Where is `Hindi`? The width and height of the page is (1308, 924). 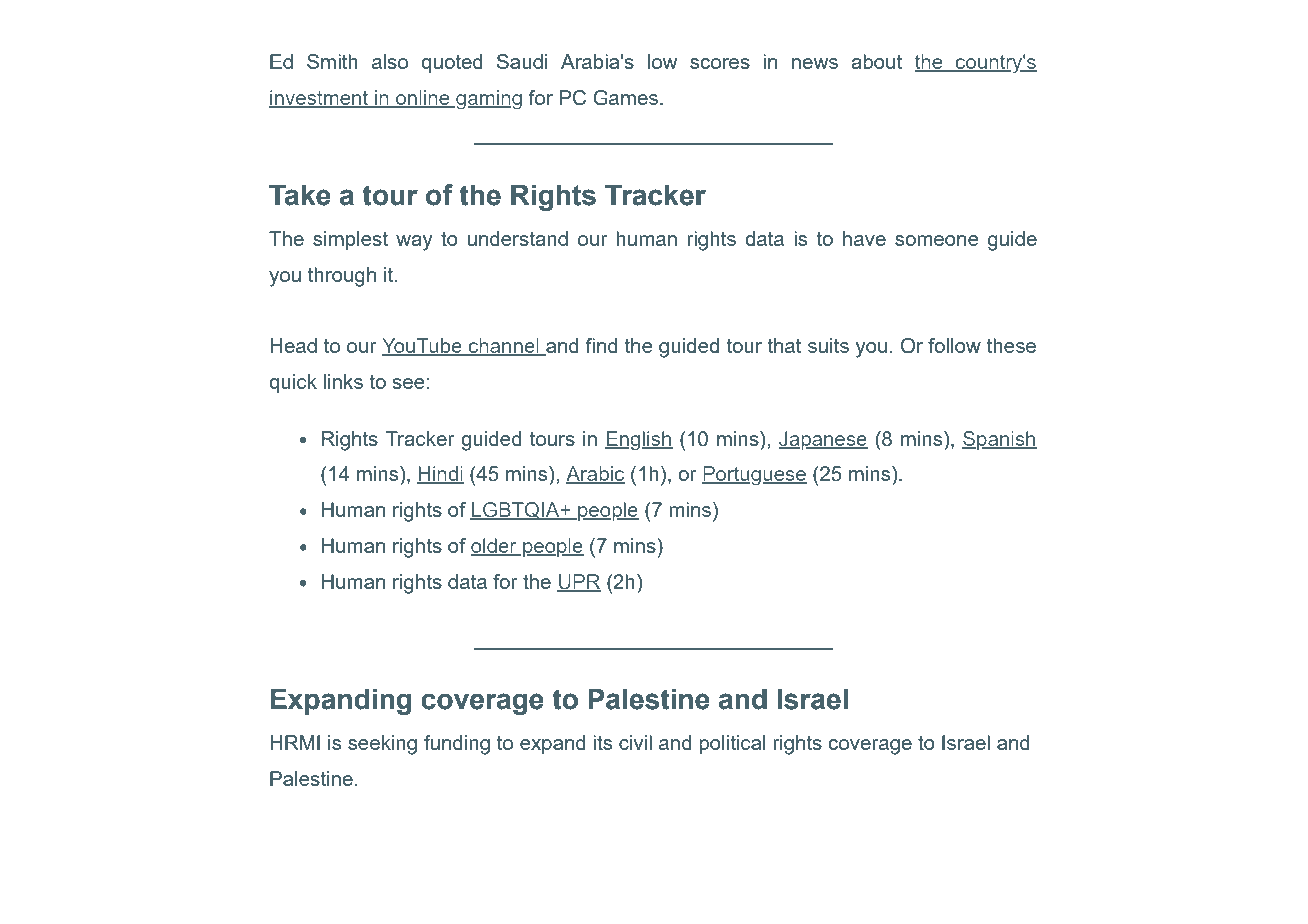 Hindi is located at coordinates (440, 475).
